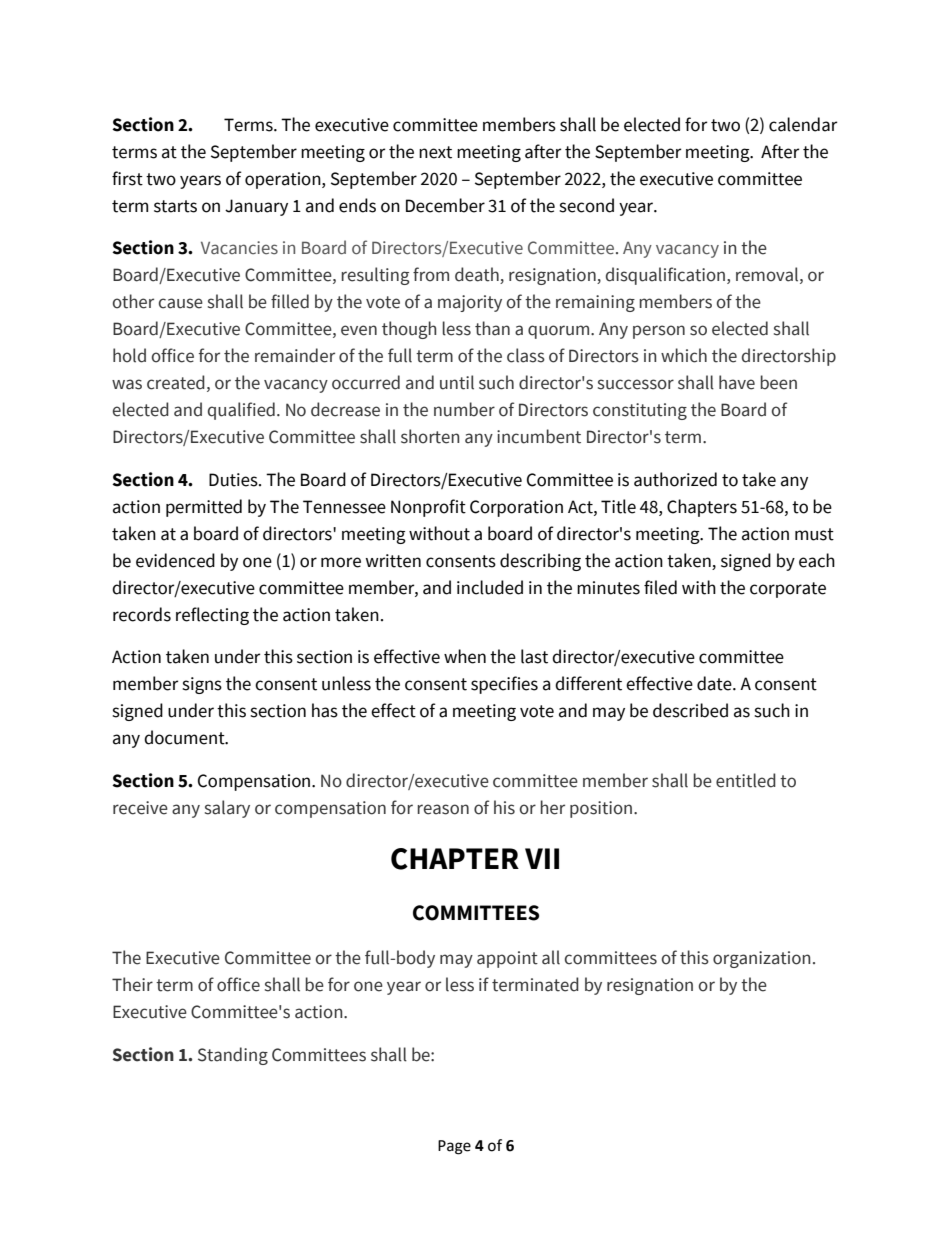 The height and width of the page is (1233, 952). Describe the element at coordinates (212, 616) in the page. I see `reflecting` at that location.
